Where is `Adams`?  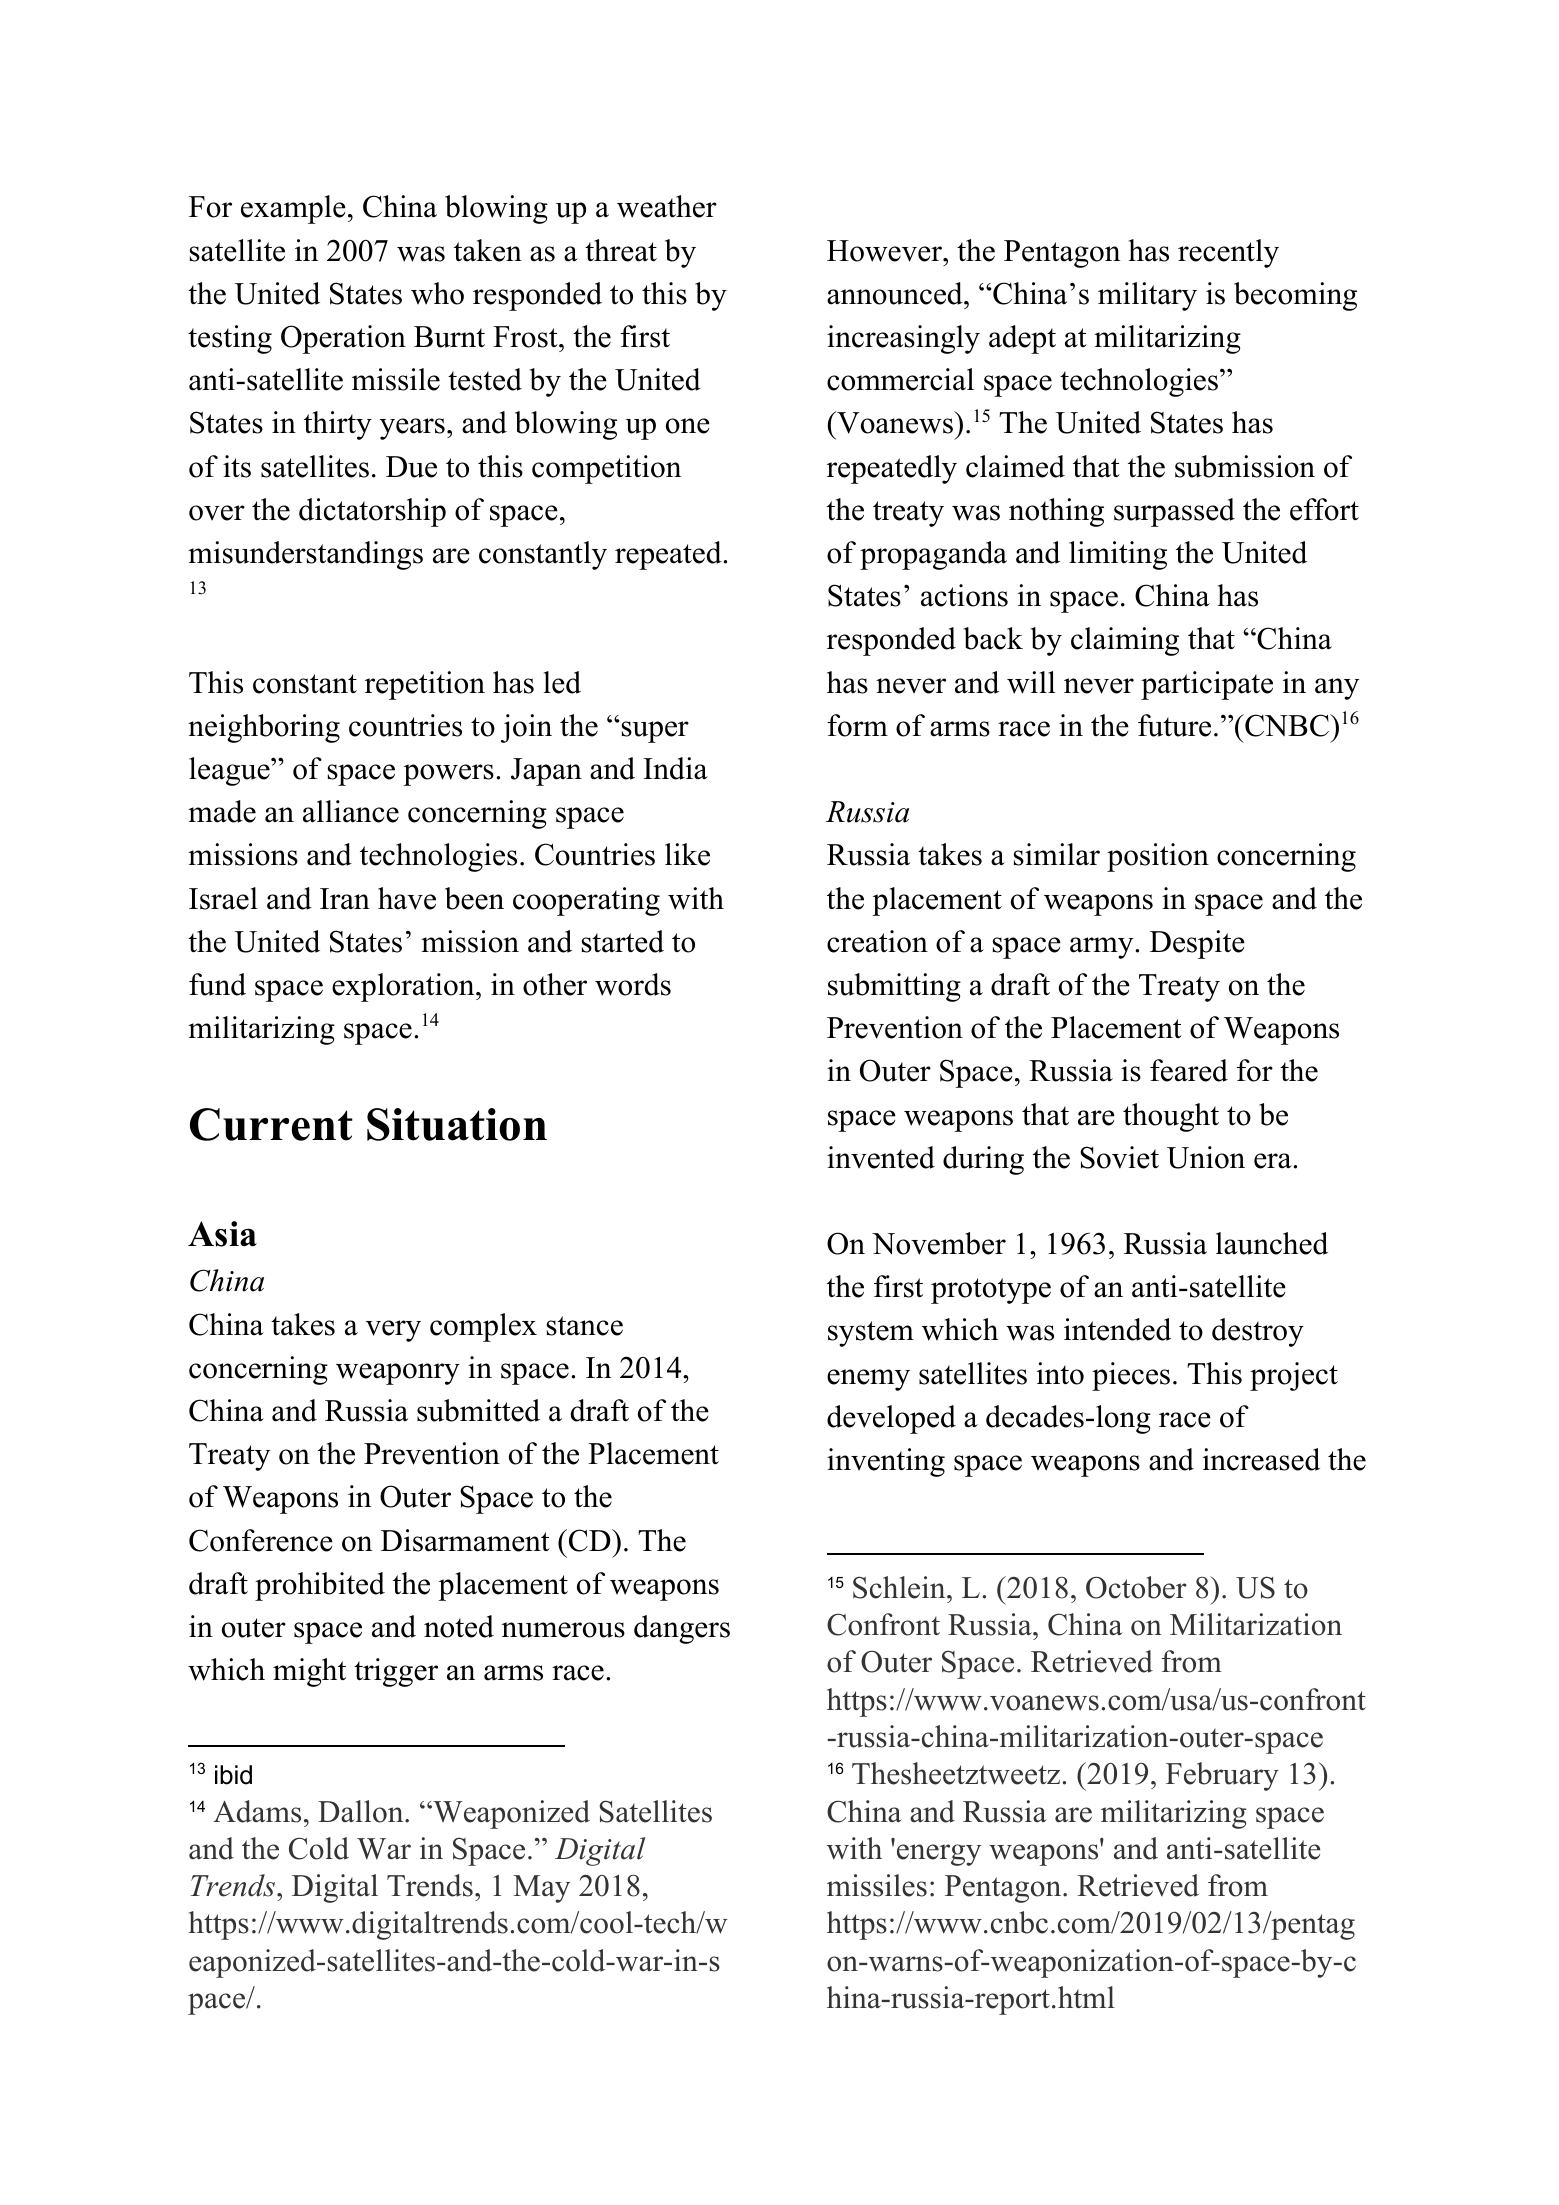 Adams is located at coordinates (257, 1811).
